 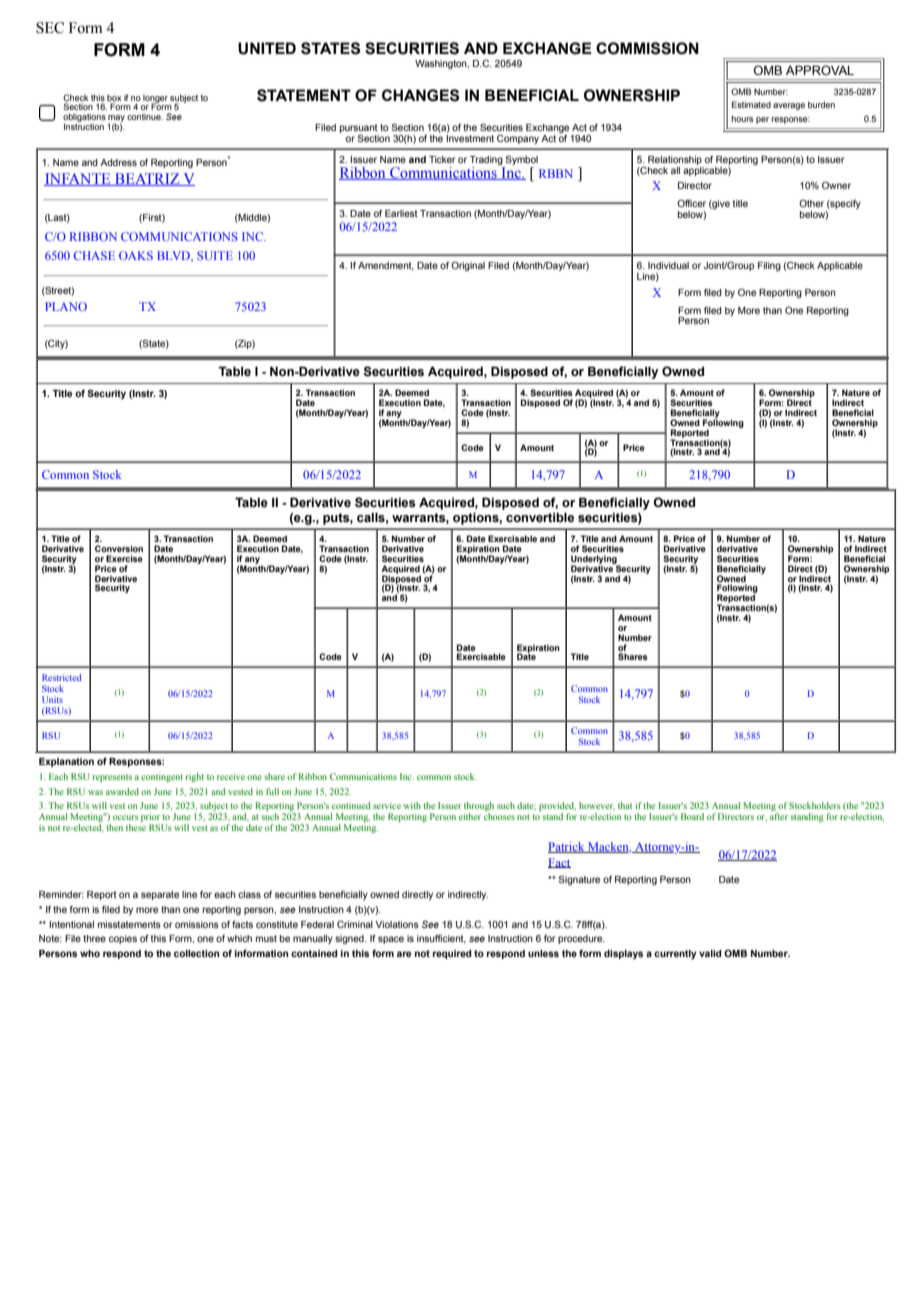 What do you see at coordinates (769, 266) in the page?
I see `Filing` at bounding box center [769, 266].
